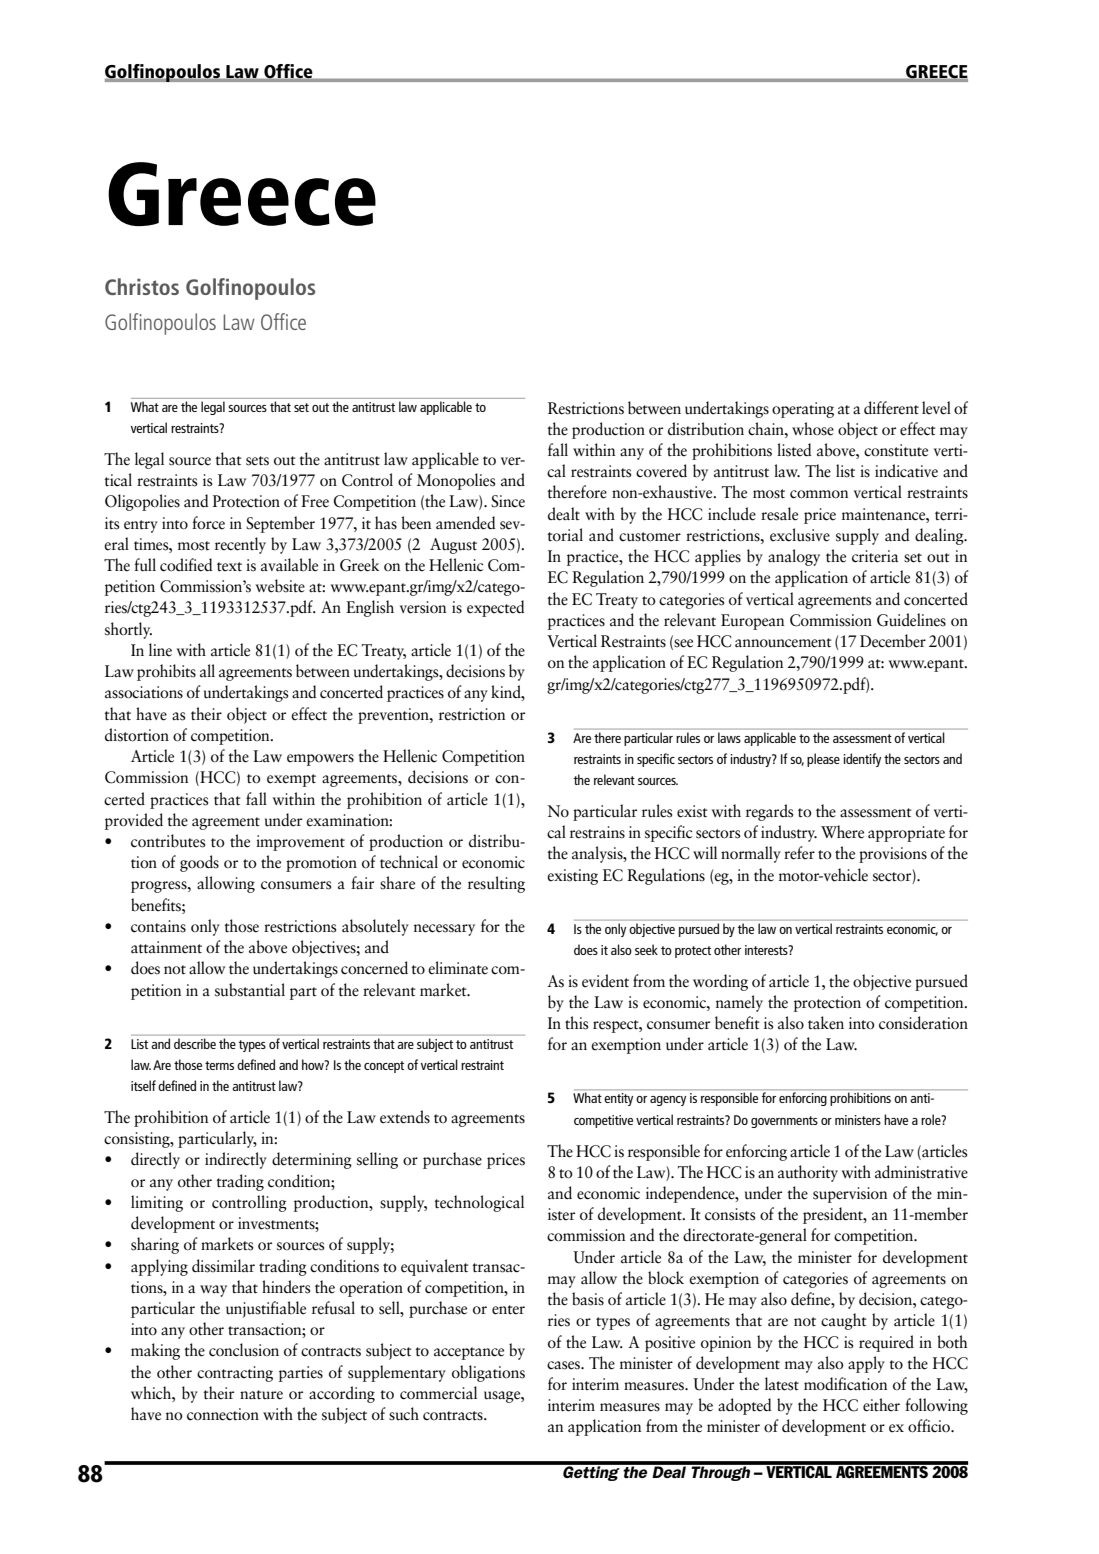 The height and width of the screenshot is (1554, 1099). Describe the element at coordinates (598, 854) in the screenshot. I see `analysis` at that location.
